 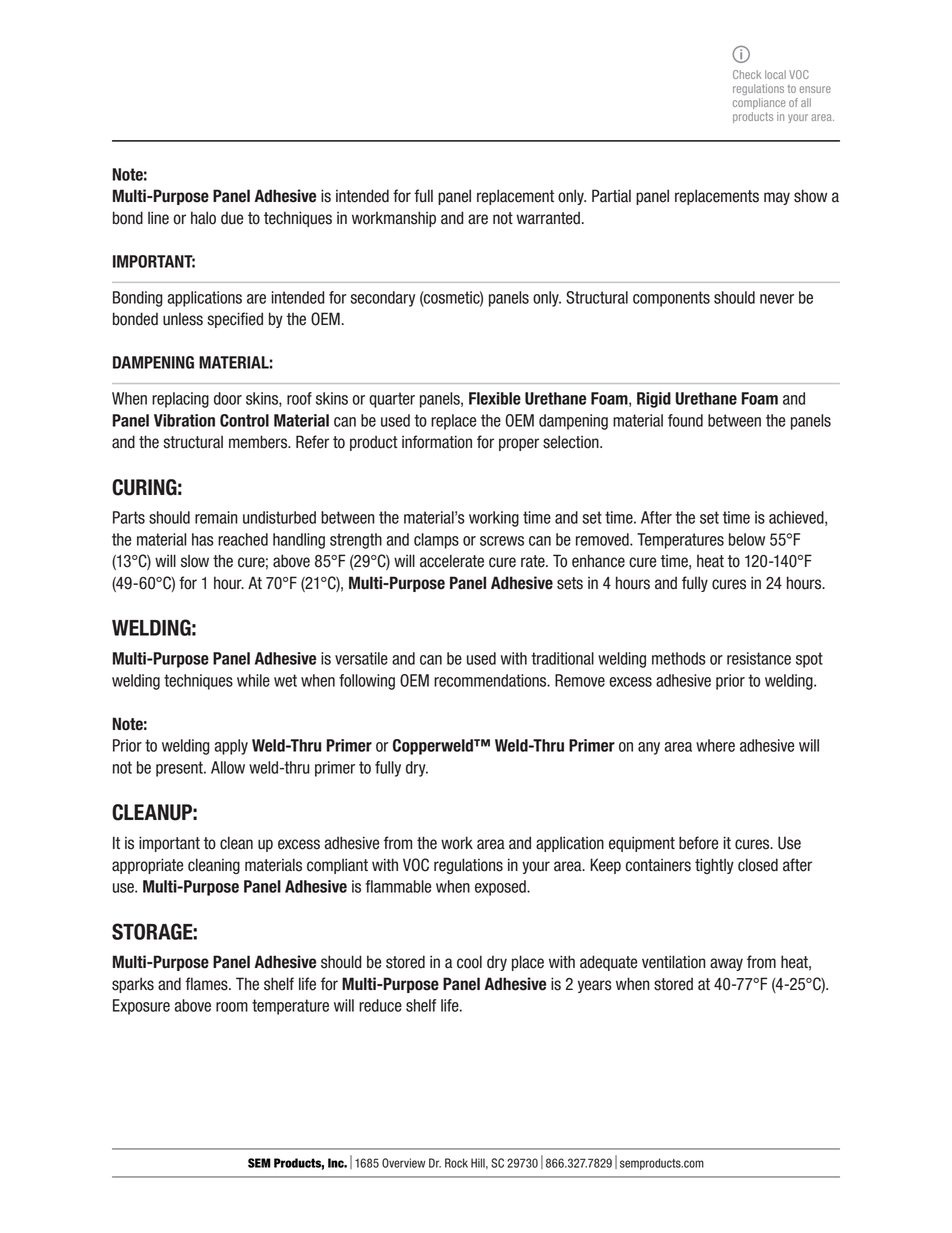 What do you see at coordinates (437, 442) in the screenshot?
I see `information` at bounding box center [437, 442].
